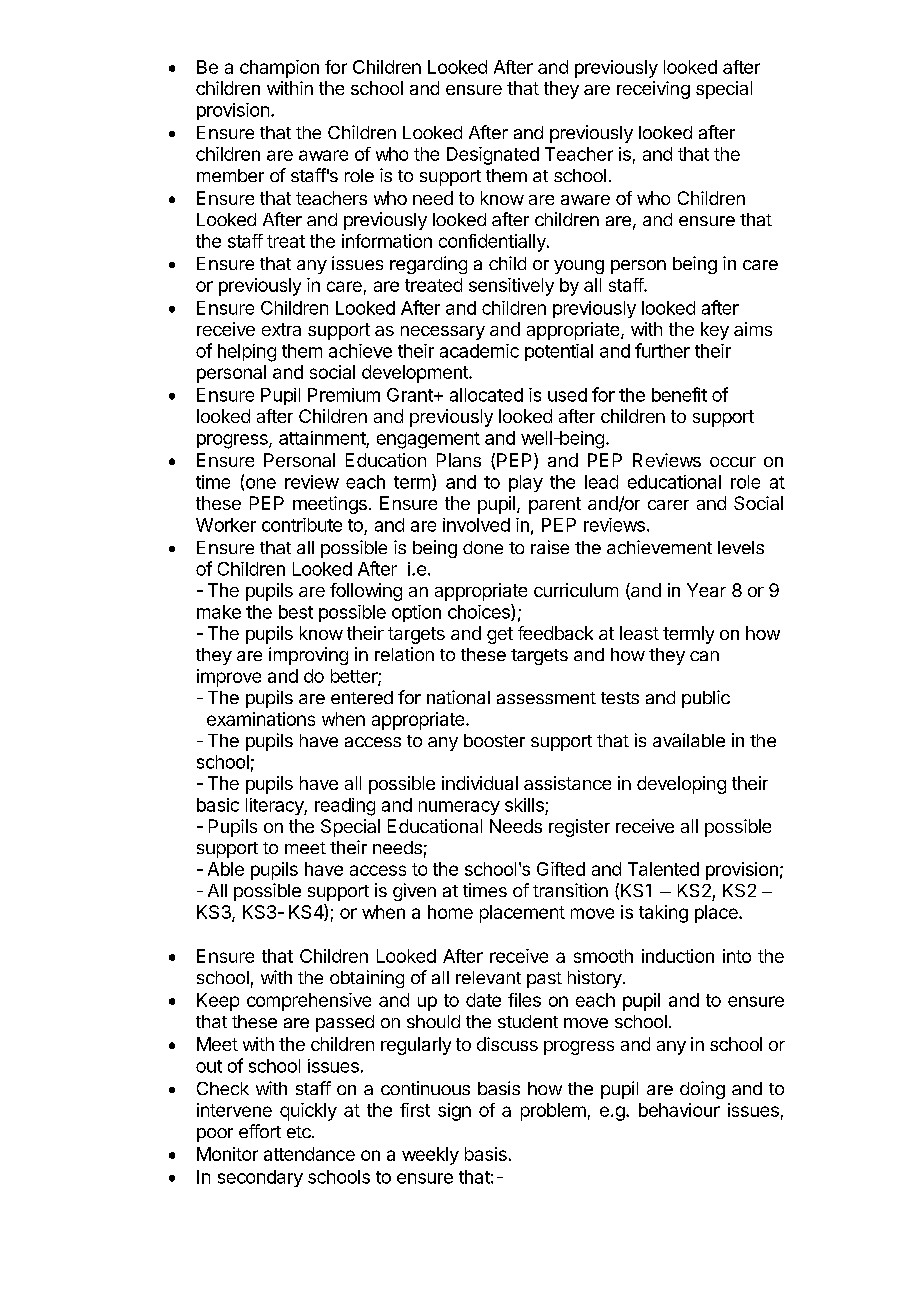  Describe the element at coordinates (493, 243) in the image. I see `confidentially` at that location.
